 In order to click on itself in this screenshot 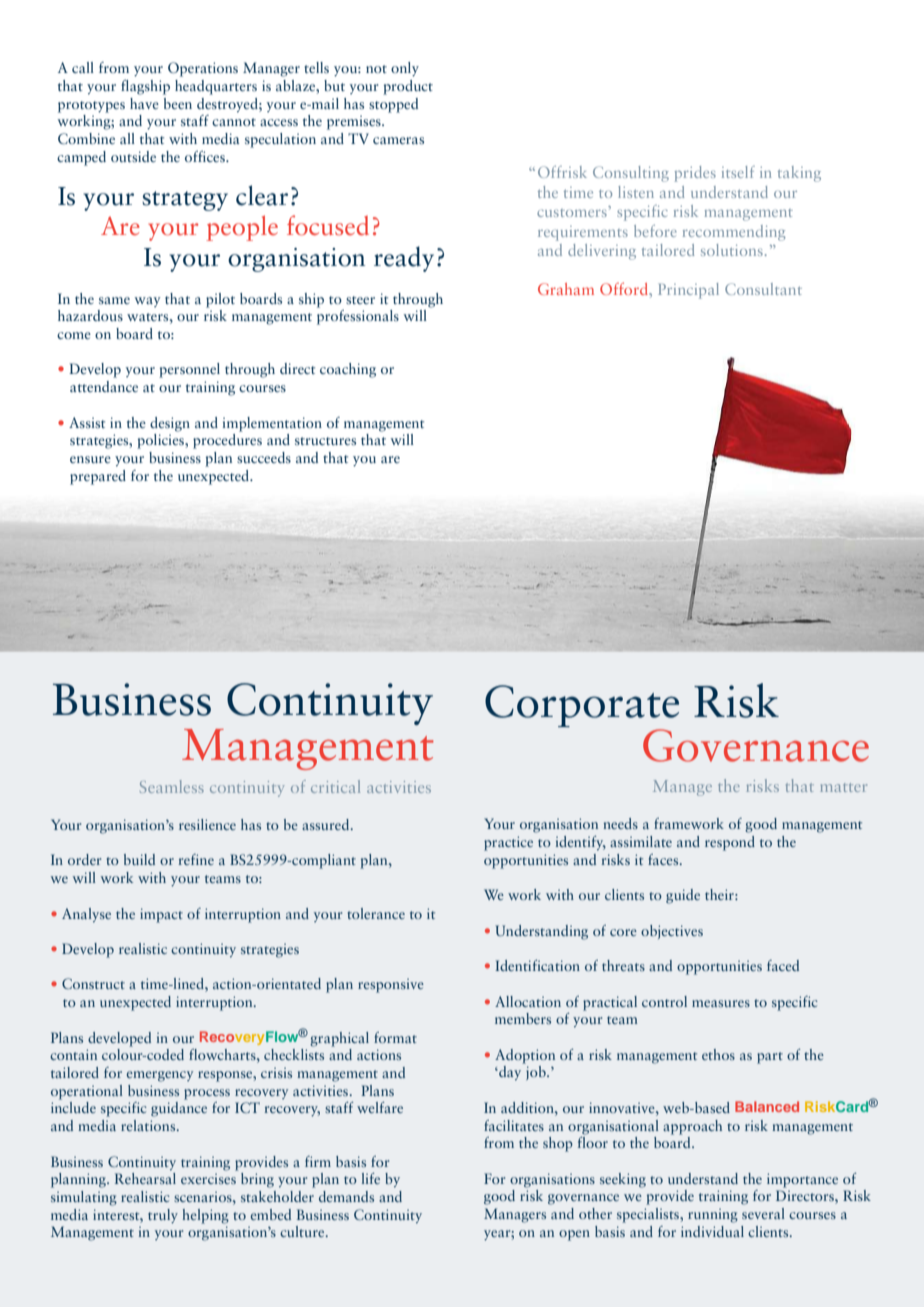, I will do `click(738, 172)`.
